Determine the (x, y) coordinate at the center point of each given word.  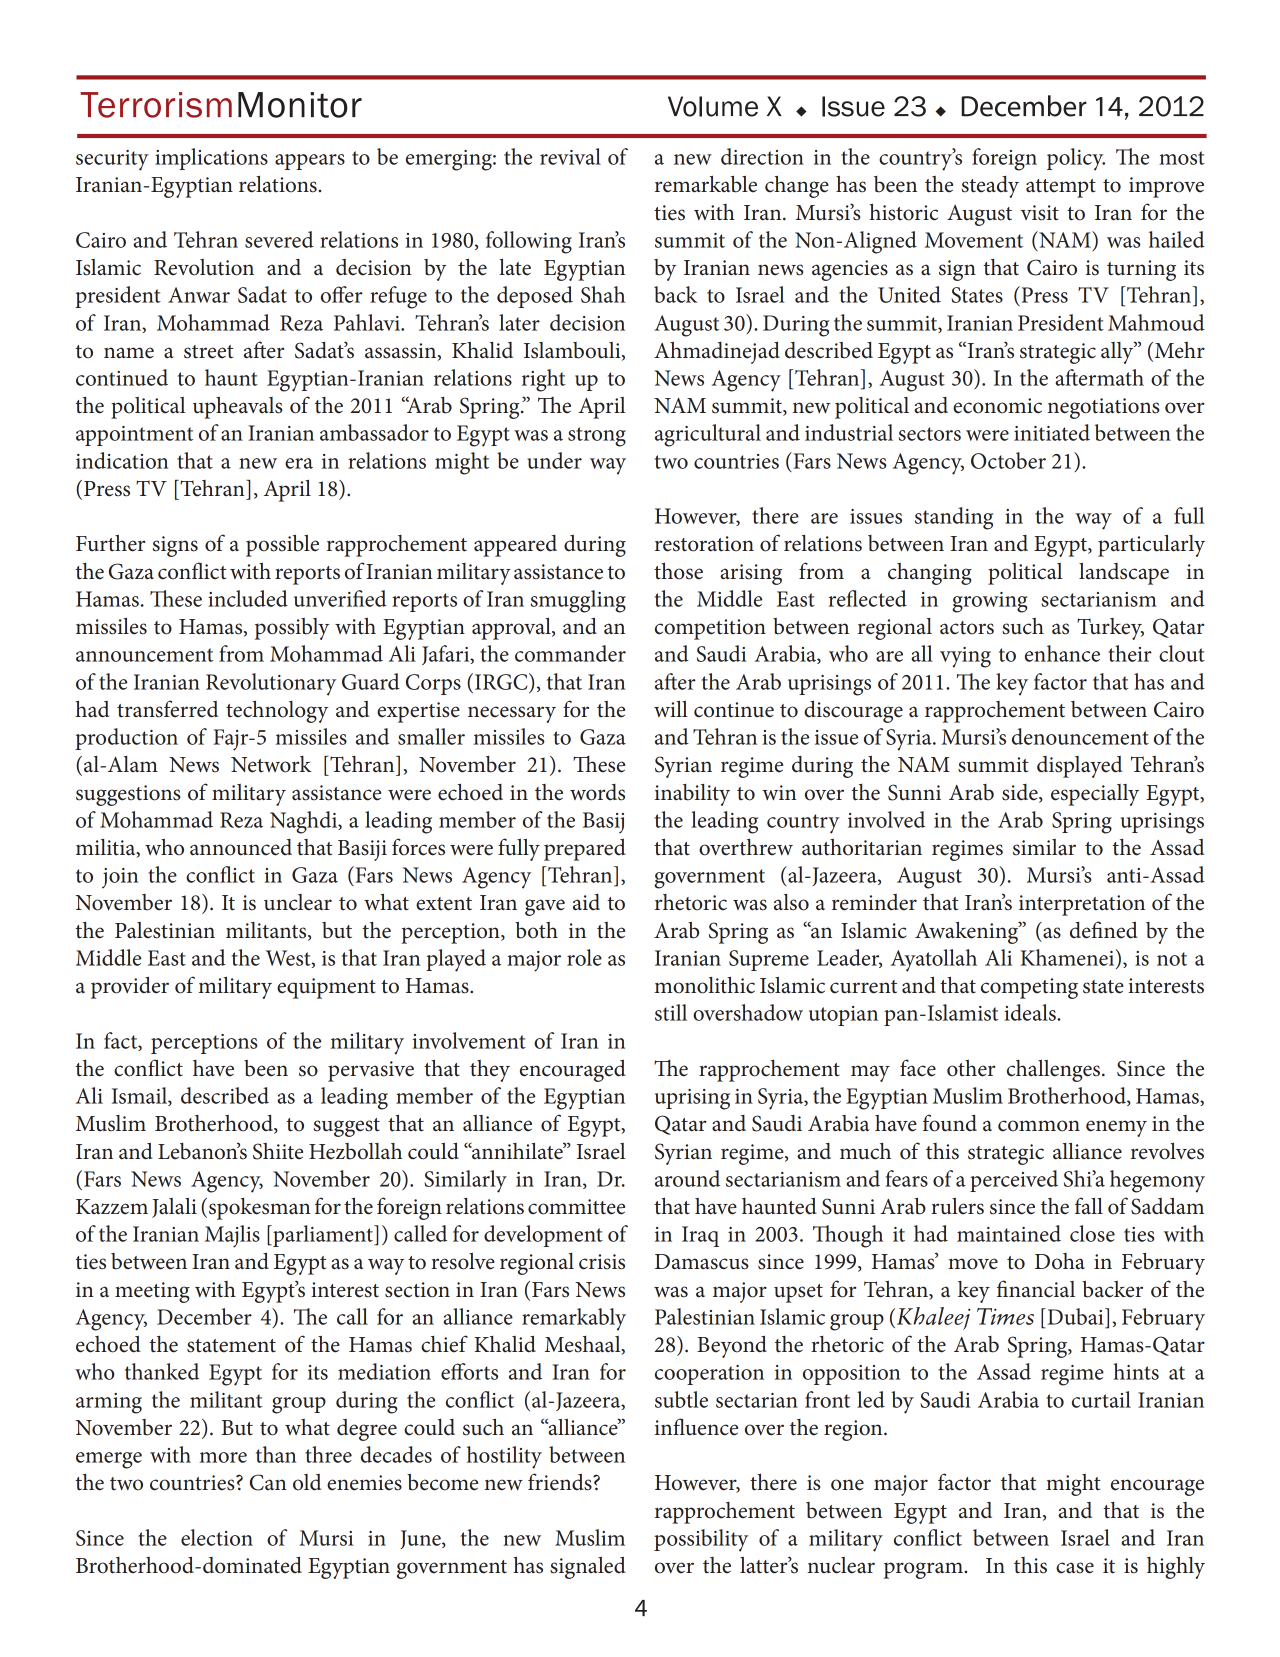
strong (597, 437)
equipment (326, 988)
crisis (602, 1262)
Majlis (232, 1236)
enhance (1062, 653)
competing (1029, 988)
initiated (1052, 432)
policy (1076, 159)
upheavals (238, 407)
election (217, 1537)
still (671, 1012)
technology (277, 711)
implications (211, 159)
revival (570, 156)
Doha (1060, 1261)
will (671, 709)
